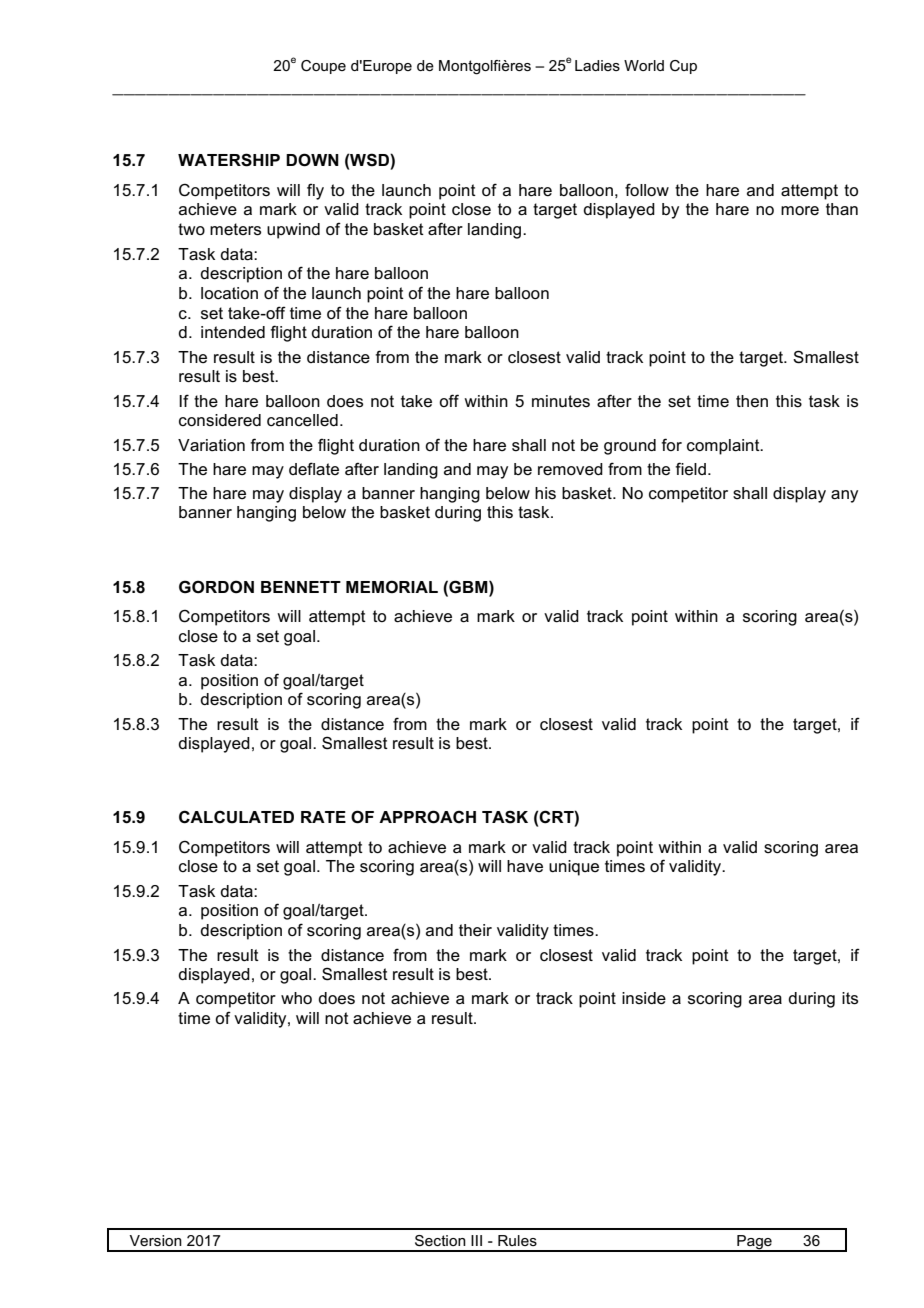 The height and width of the screenshot is (1308, 924). What do you see at coordinates (724, 447) in the screenshot?
I see `complaint` at bounding box center [724, 447].
